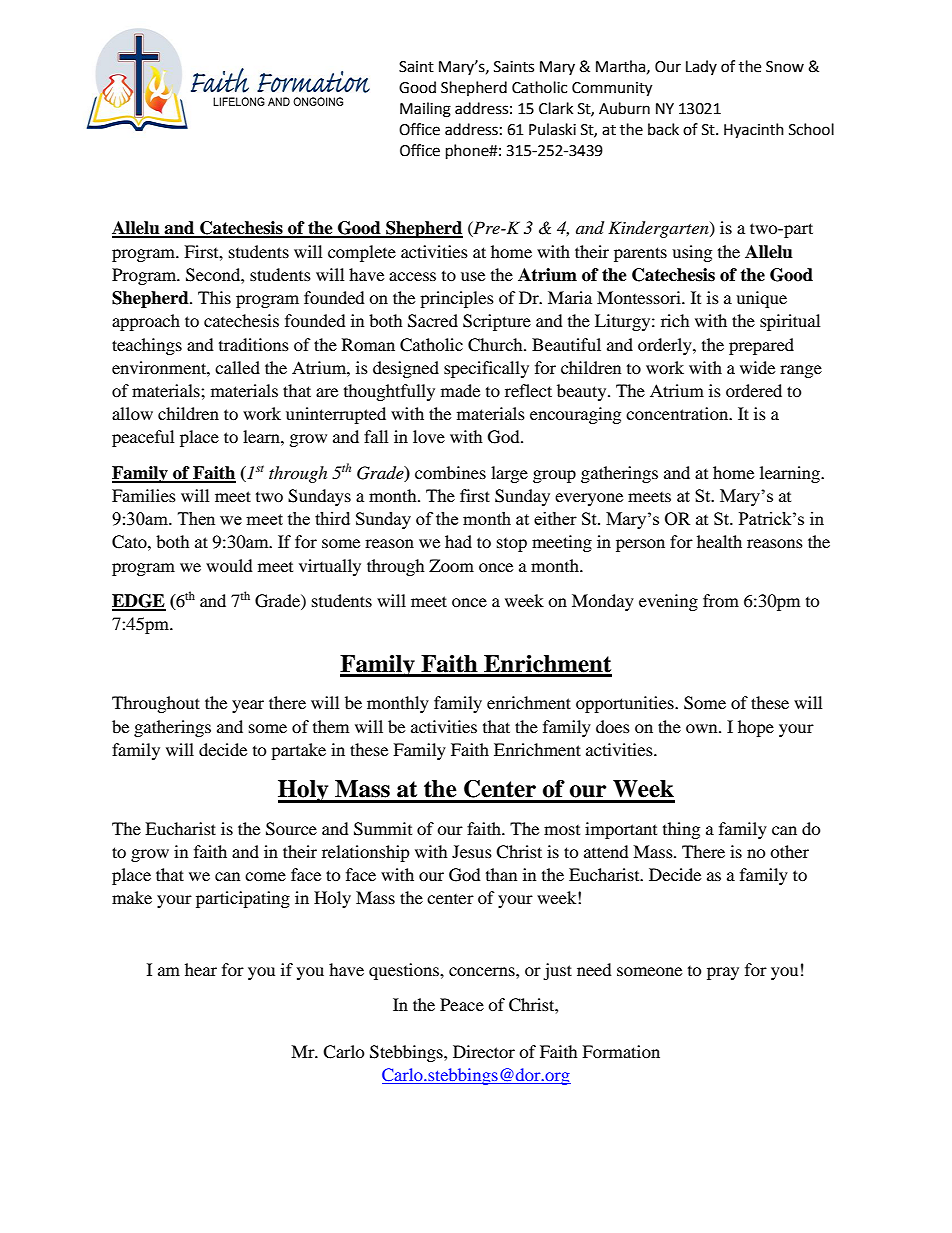 This image has width=952, height=1233. I want to click on ordered, so click(754, 390).
